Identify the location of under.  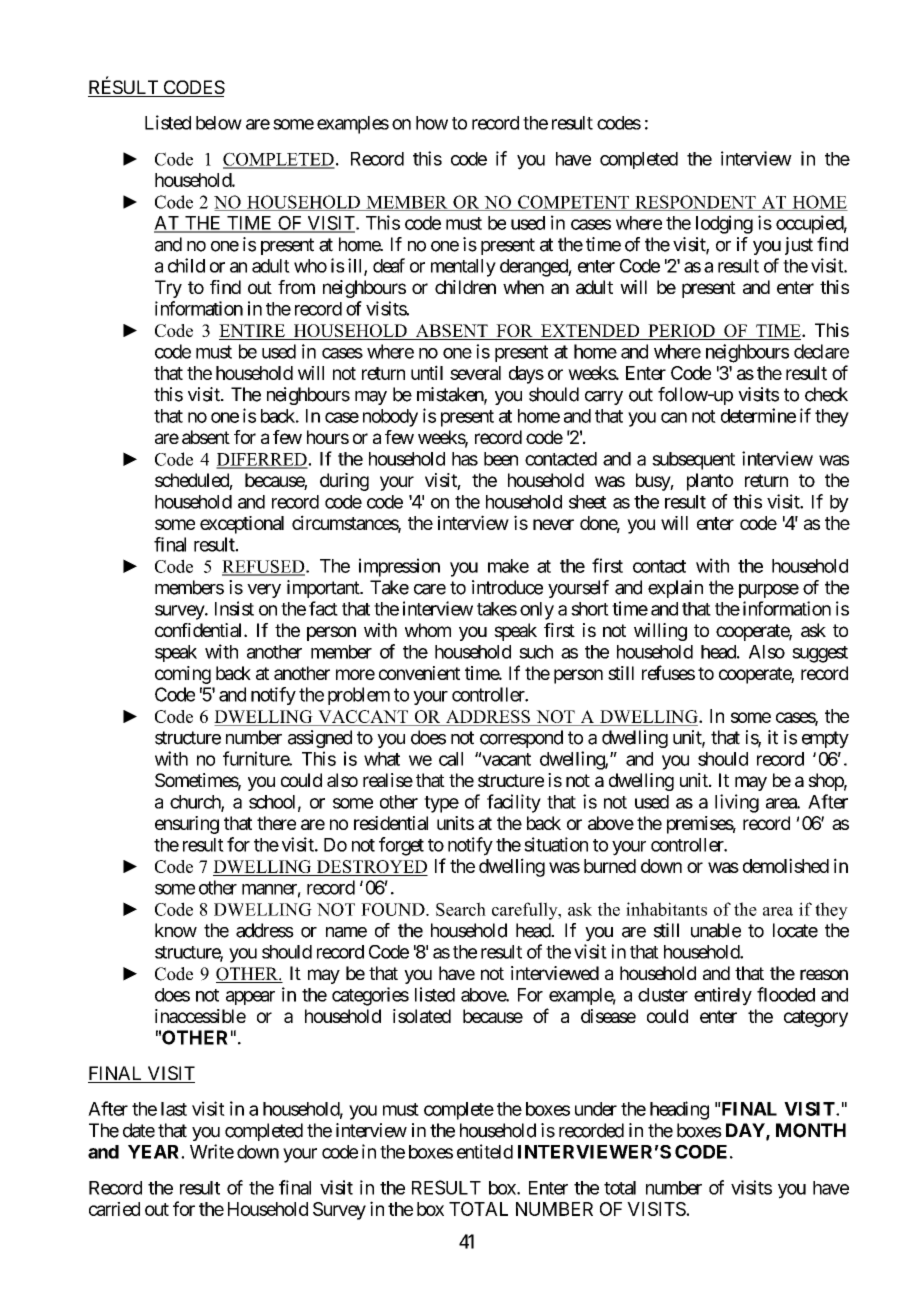
(596, 1109).
